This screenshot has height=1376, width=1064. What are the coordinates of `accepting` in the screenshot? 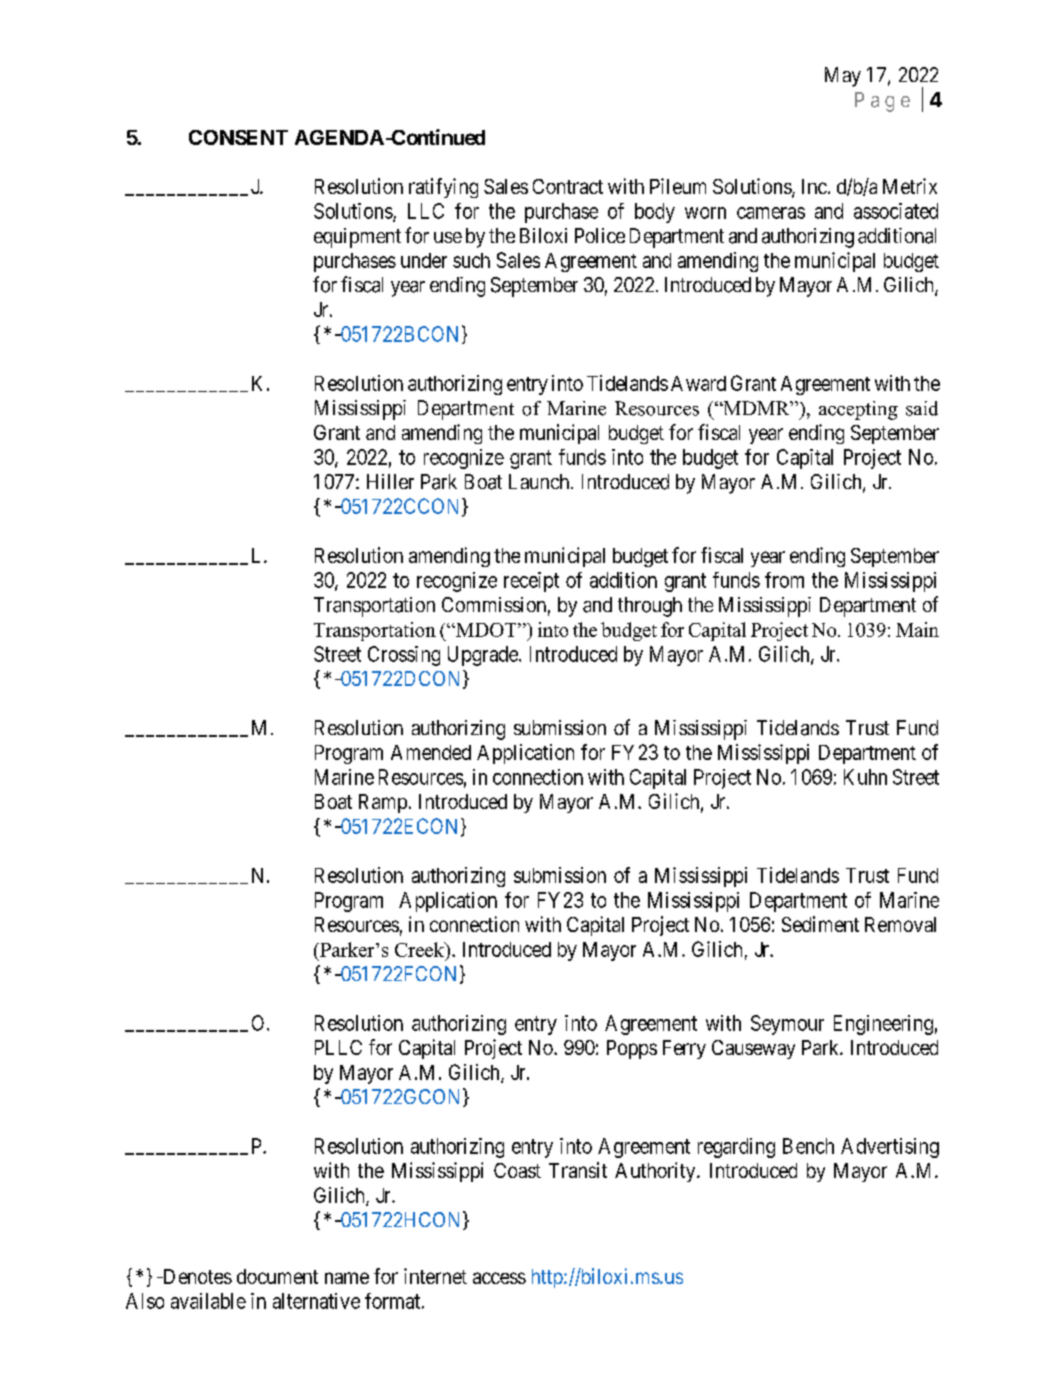 It's located at (858, 410).
